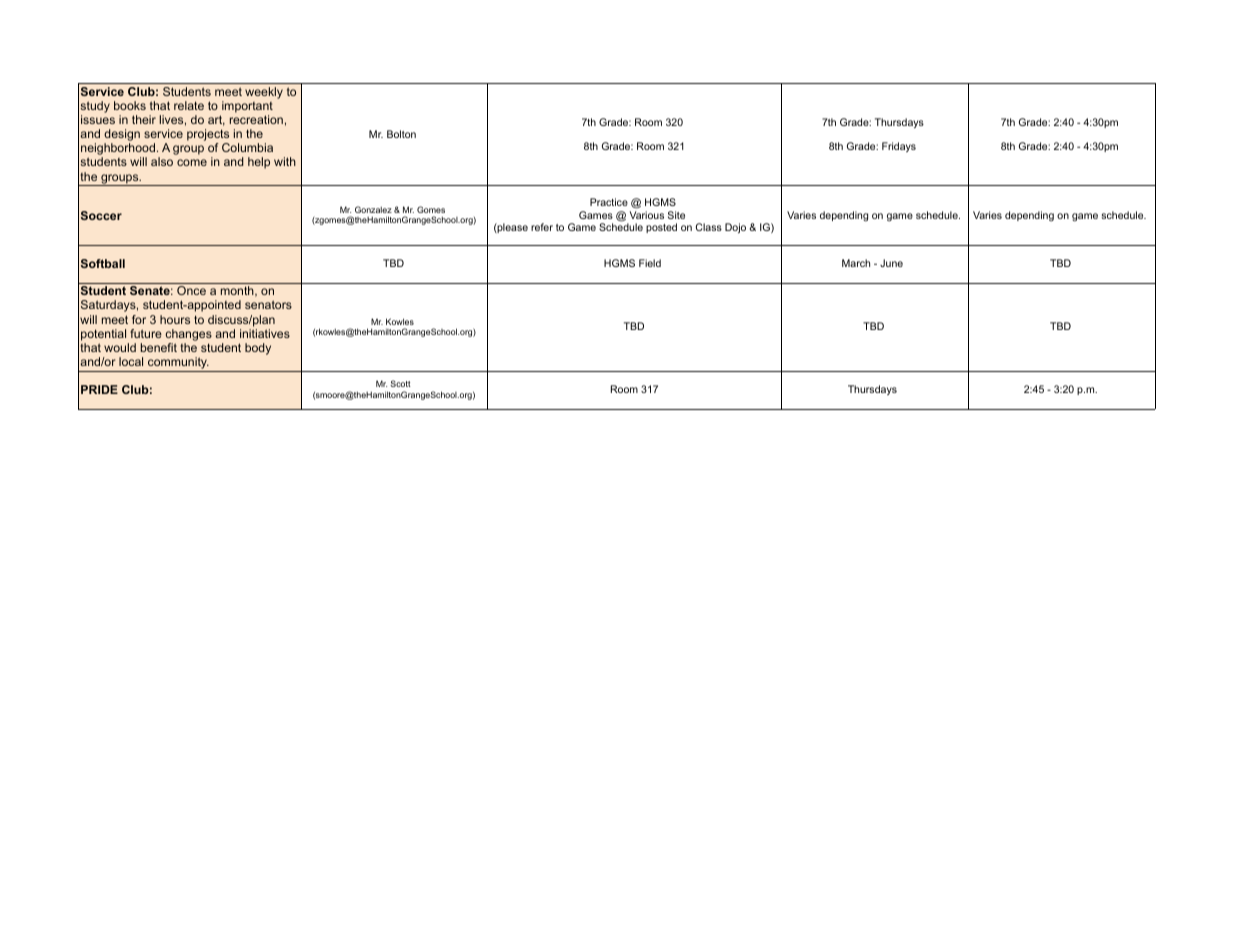 Image resolution: width=1233 pixels, height=952 pixels. Describe the element at coordinates (191, 290) in the screenshot. I see `Once` at that location.
